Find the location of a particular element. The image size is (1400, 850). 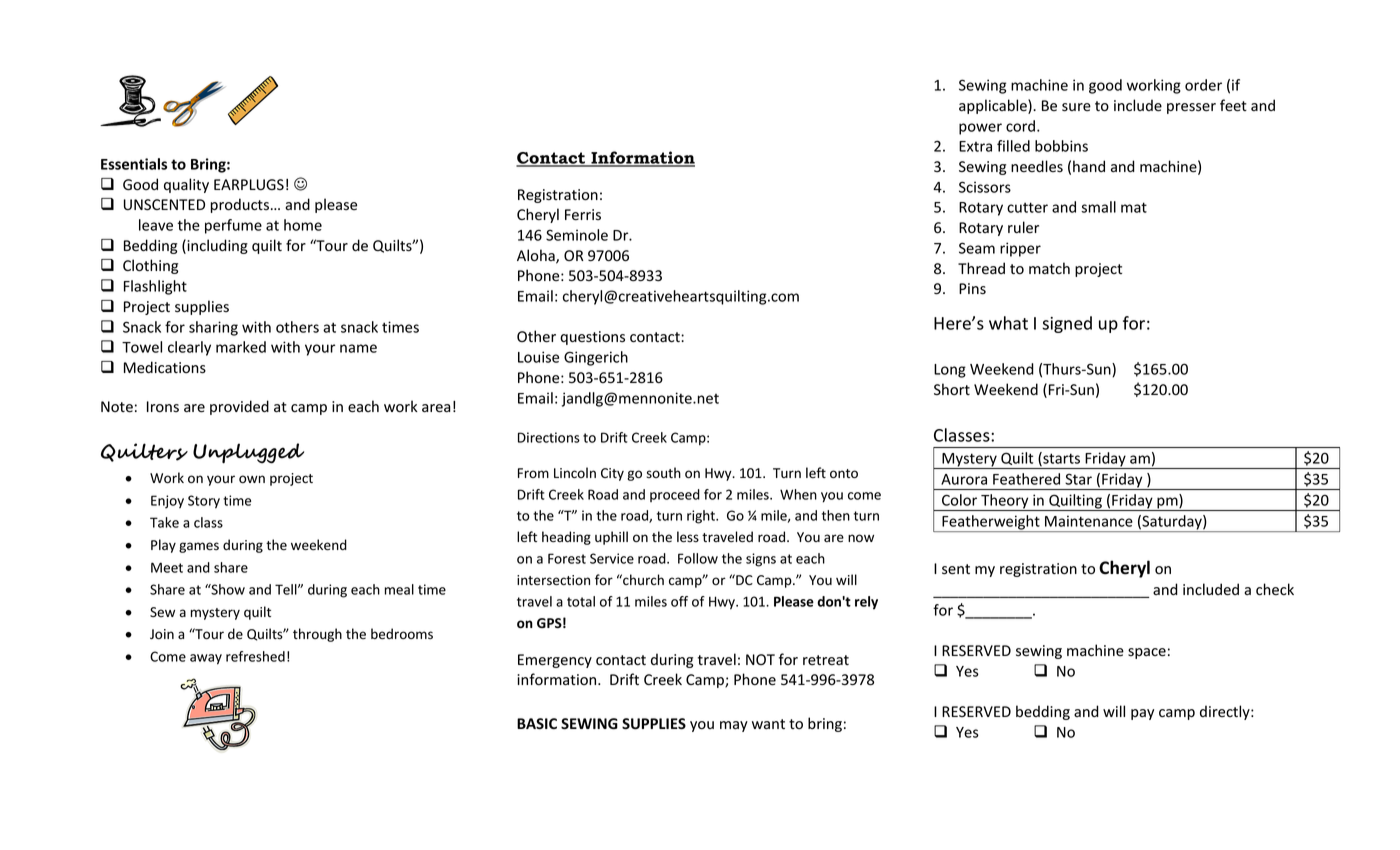

EARPLUGS is located at coordinates (249, 184).
